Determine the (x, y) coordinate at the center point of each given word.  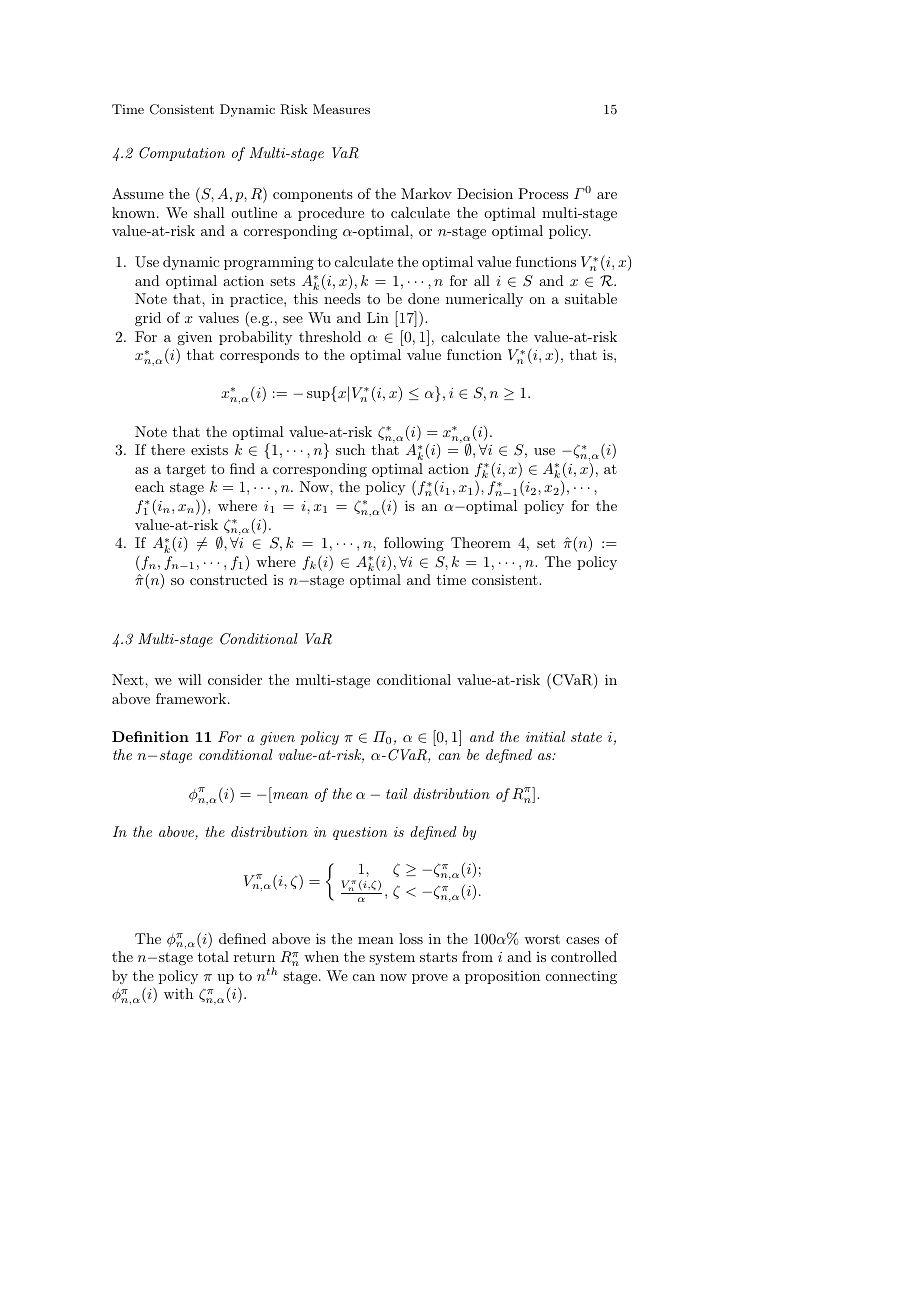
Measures (341, 109)
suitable (591, 298)
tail (396, 793)
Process (543, 193)
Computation (182, 154)
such (350, 449)
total (213, 956)
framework (192, 698)
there (168, 449)
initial (545, 736)
